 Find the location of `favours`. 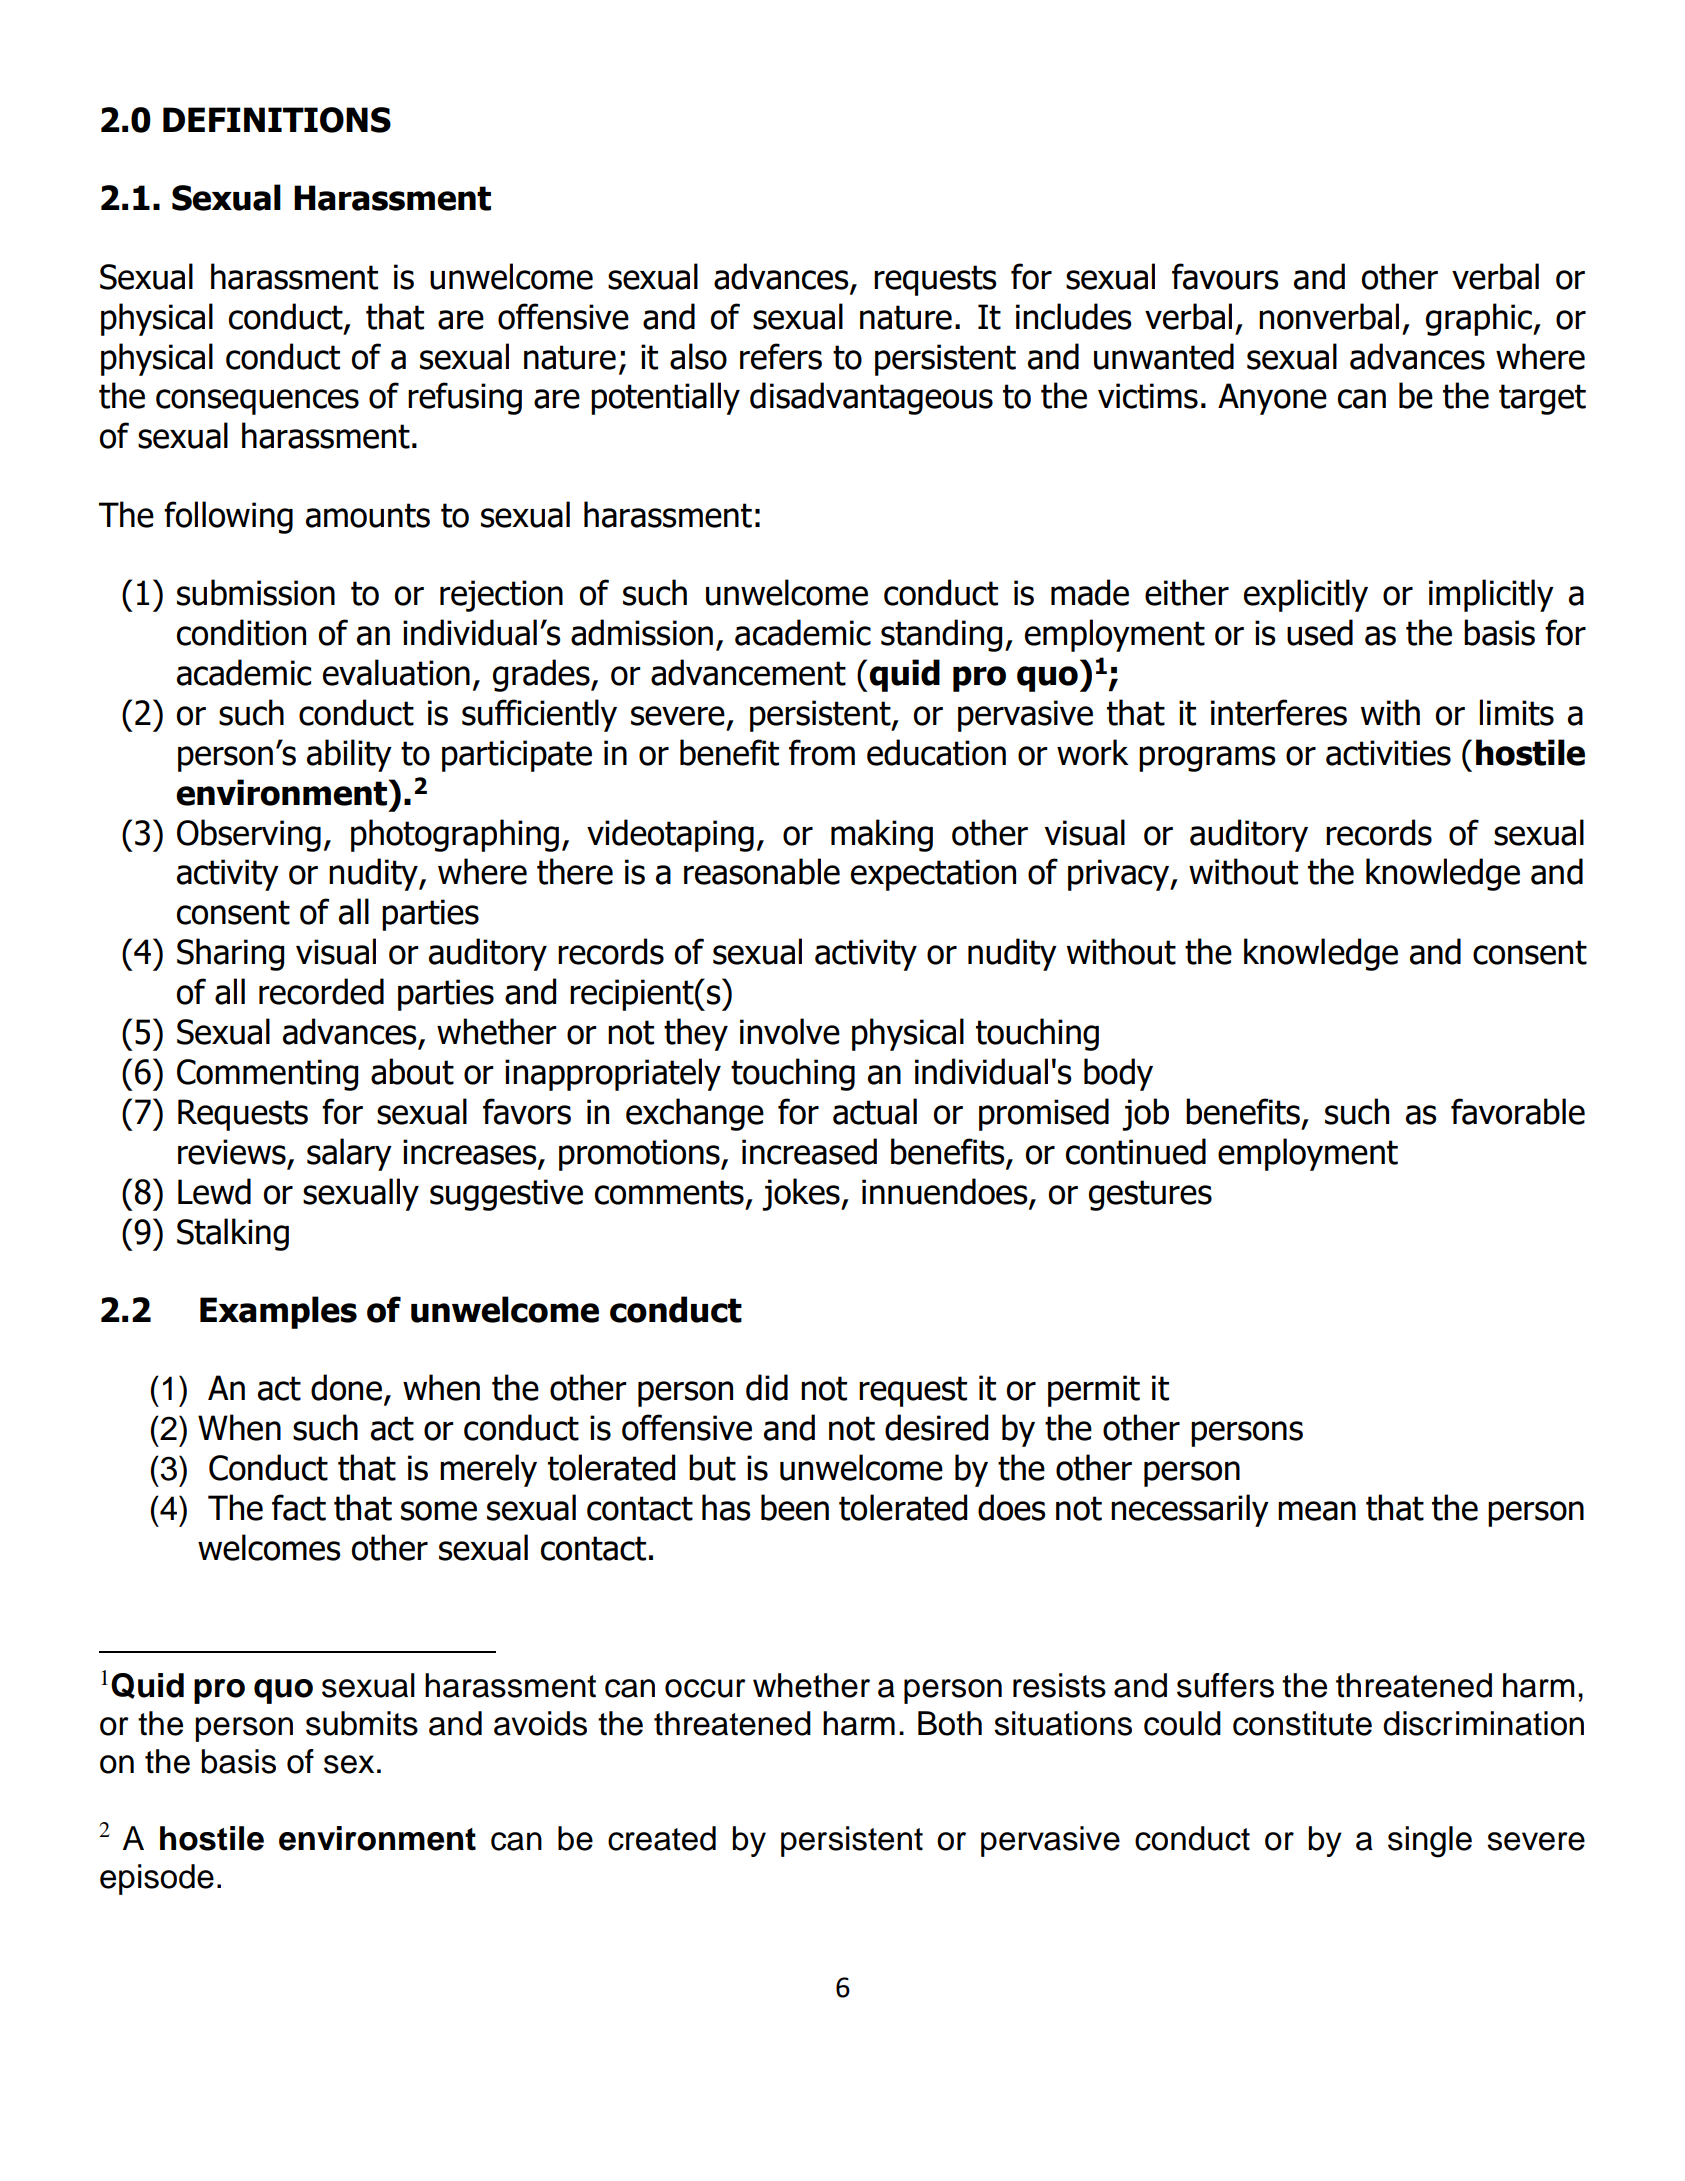

favours is located at coordinates (1225, 276).
